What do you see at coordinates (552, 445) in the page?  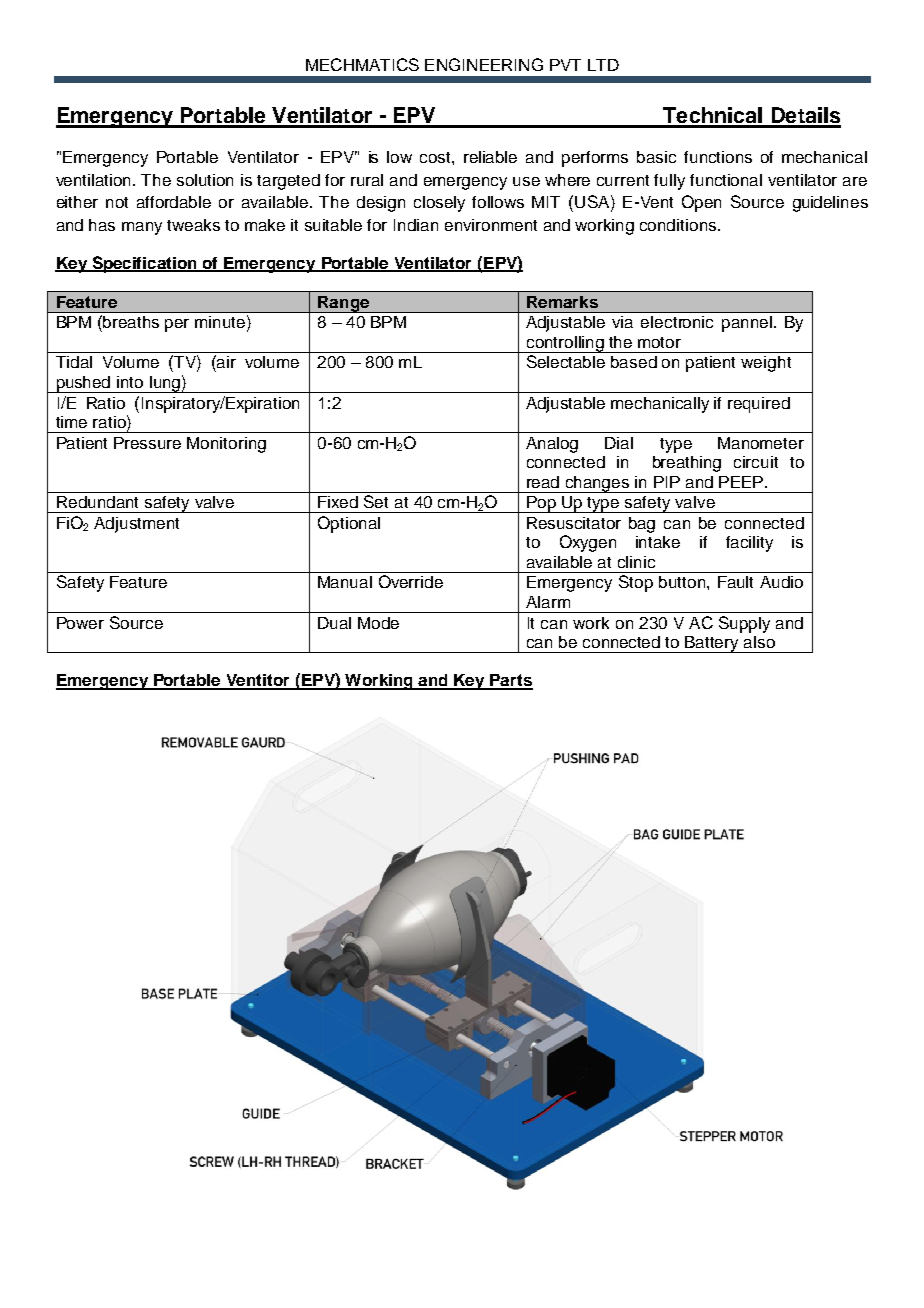 I see `Analog` at bounding box center [552, 445].
